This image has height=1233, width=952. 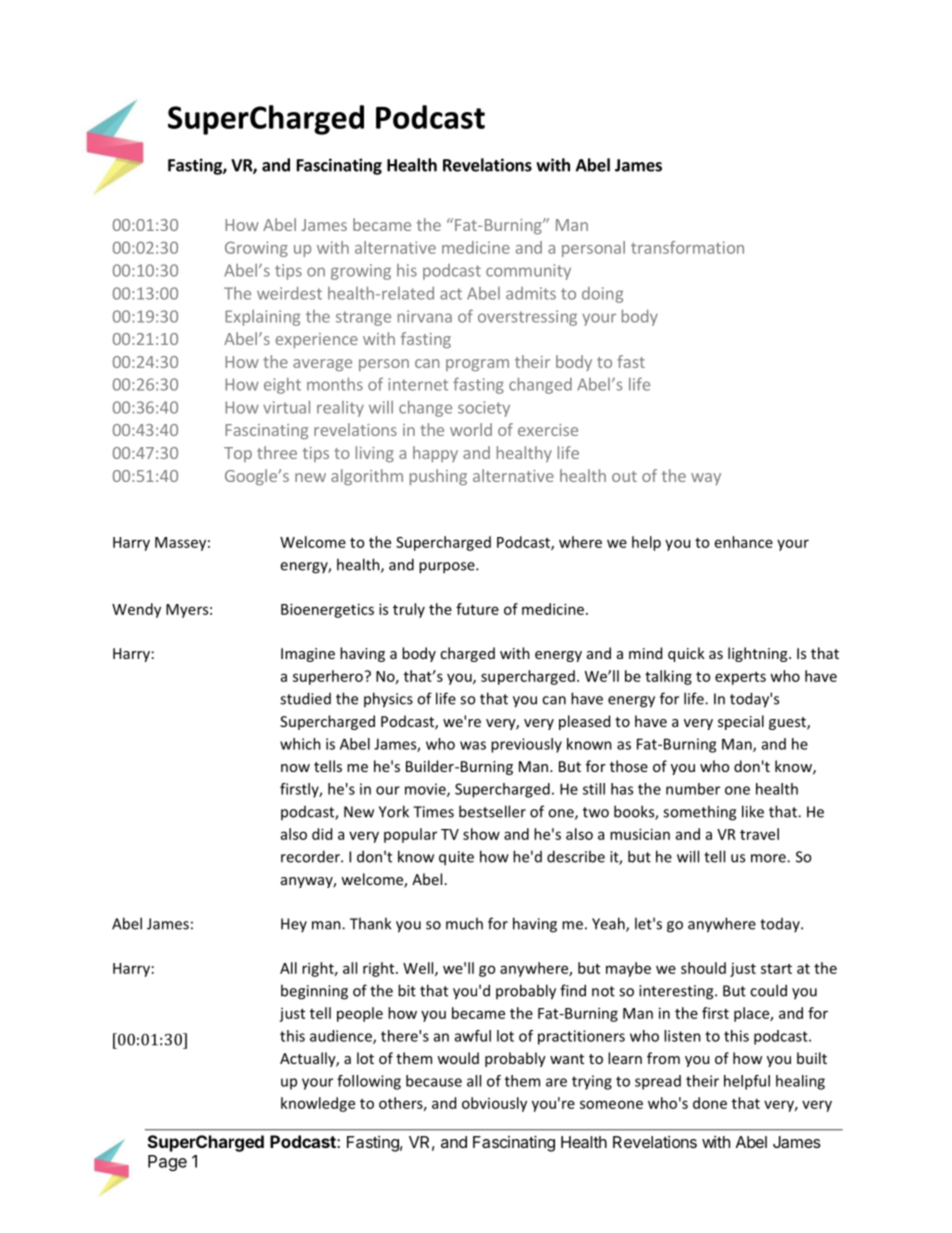 I want to click on weirdest, so click(x=289, y=293).
